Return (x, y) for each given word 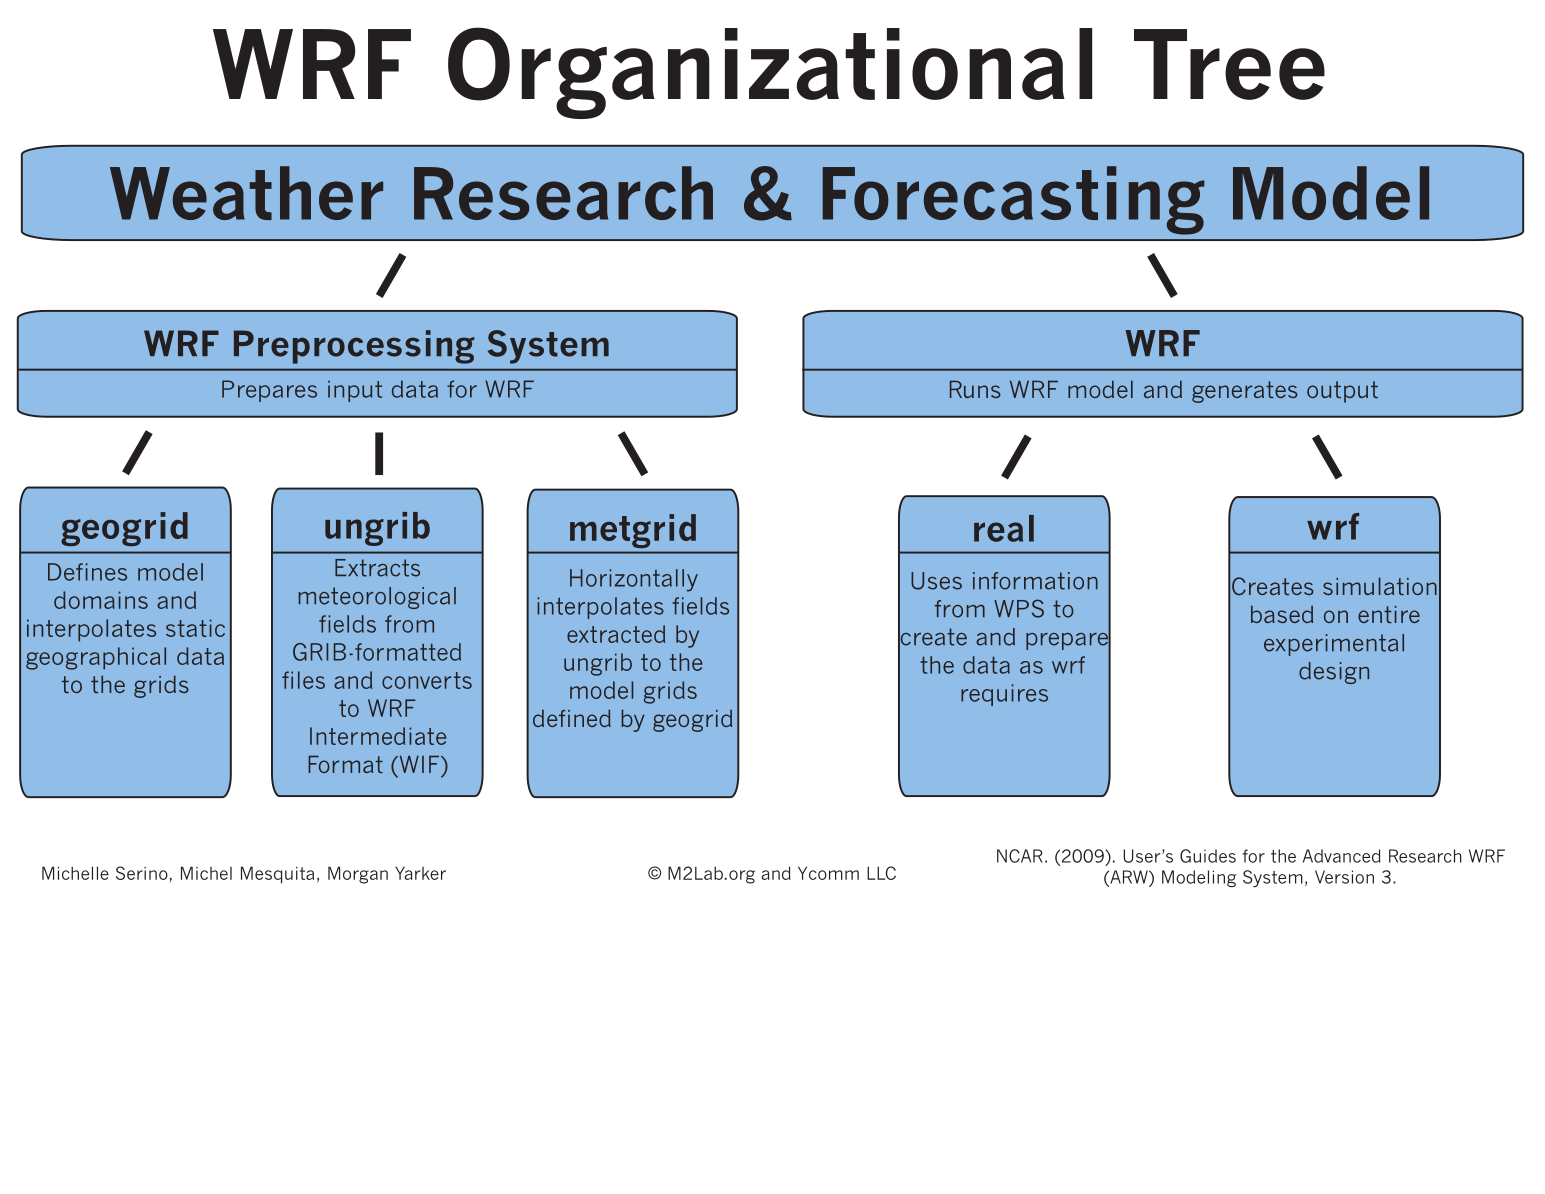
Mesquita (277, 875)
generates (1245, 392)
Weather (246, 193)
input (355, 391)
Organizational (770, 73)
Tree (1229, 64)
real (1004, 528)
